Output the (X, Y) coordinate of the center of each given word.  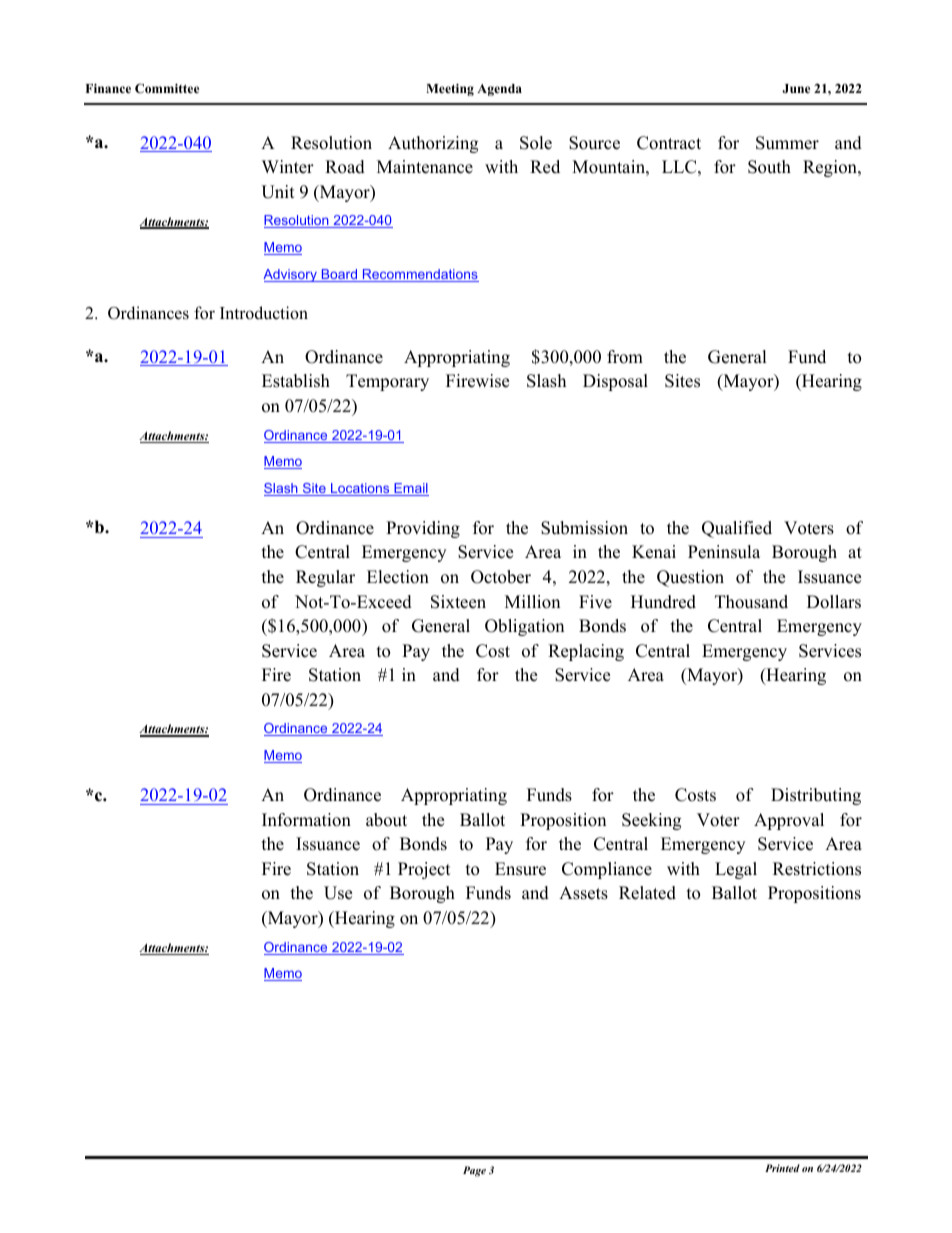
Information (306, 820)
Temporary (387, 382)
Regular (325, 578)
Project (424, 870)
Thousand (751, 602)
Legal (736, 870)
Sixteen (458, 602)
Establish (296, 381)
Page (474, 1171)
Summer (787, 143)
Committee (167, 88)
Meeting (450, 89)
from (625, 357)
